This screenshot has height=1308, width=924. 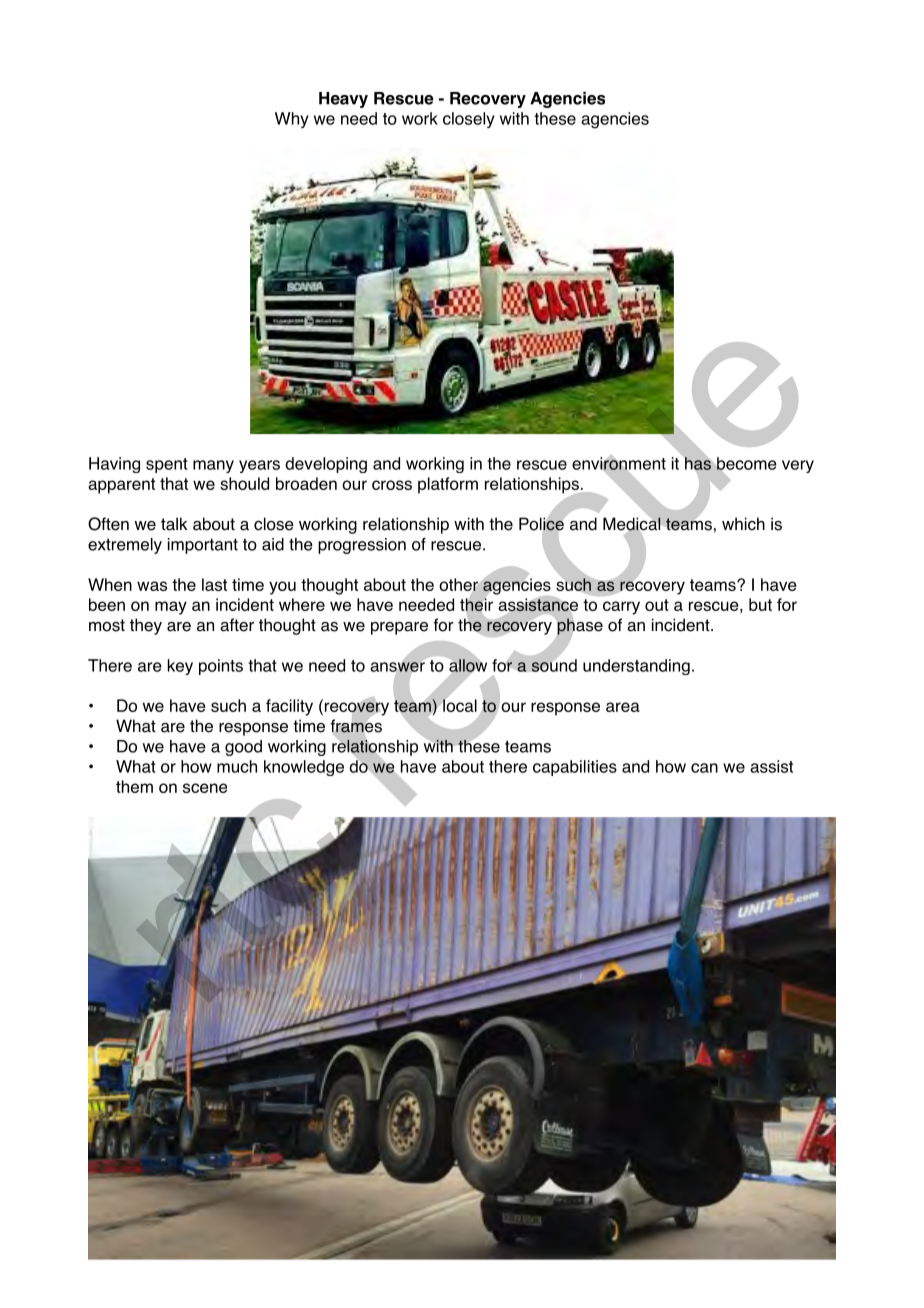 I want to click on which, so click(x=743, y=524).
